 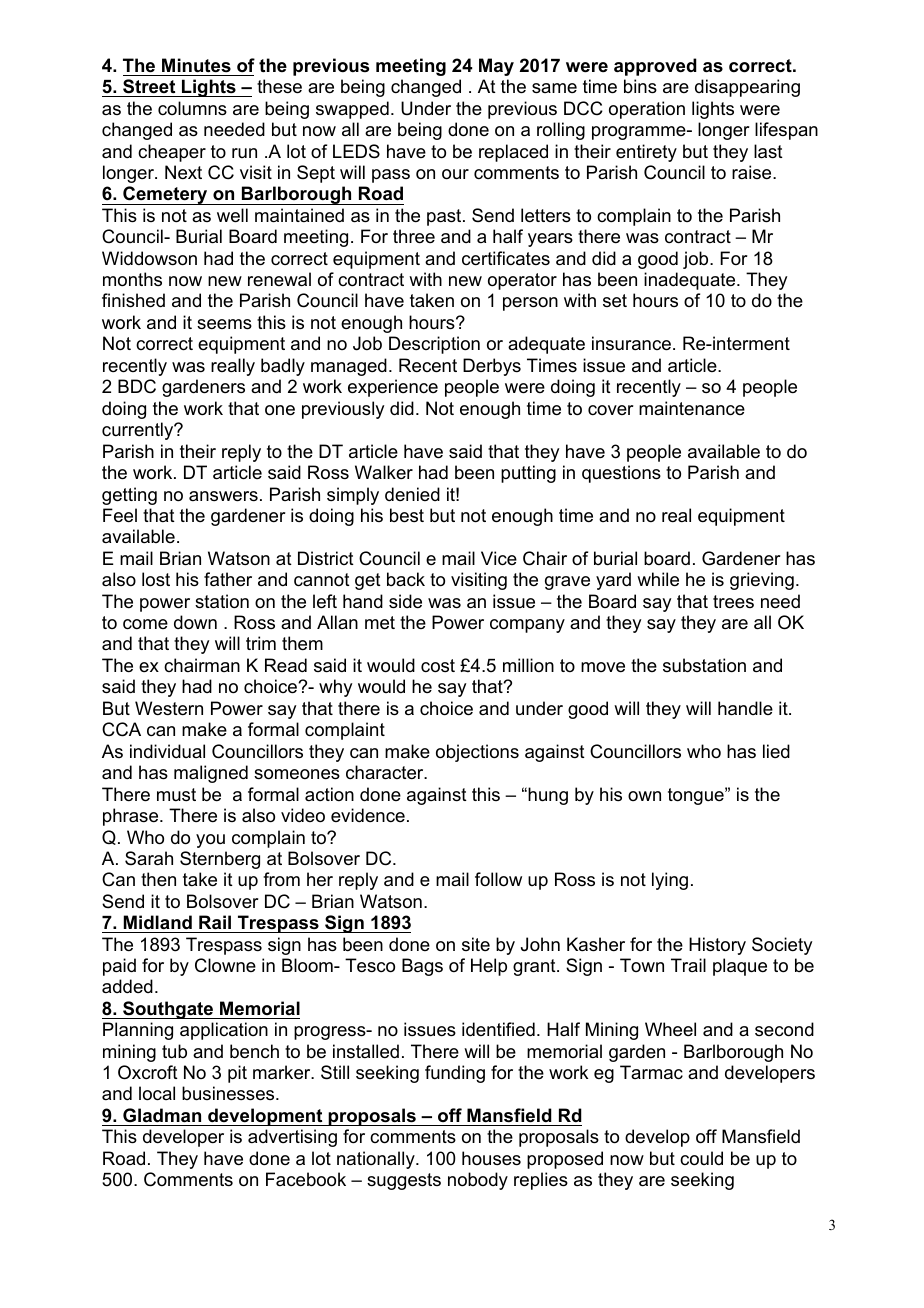 What do you see at coordinates (776, 751) in the page?
I see `lied` at bounding box center [776, 751].
